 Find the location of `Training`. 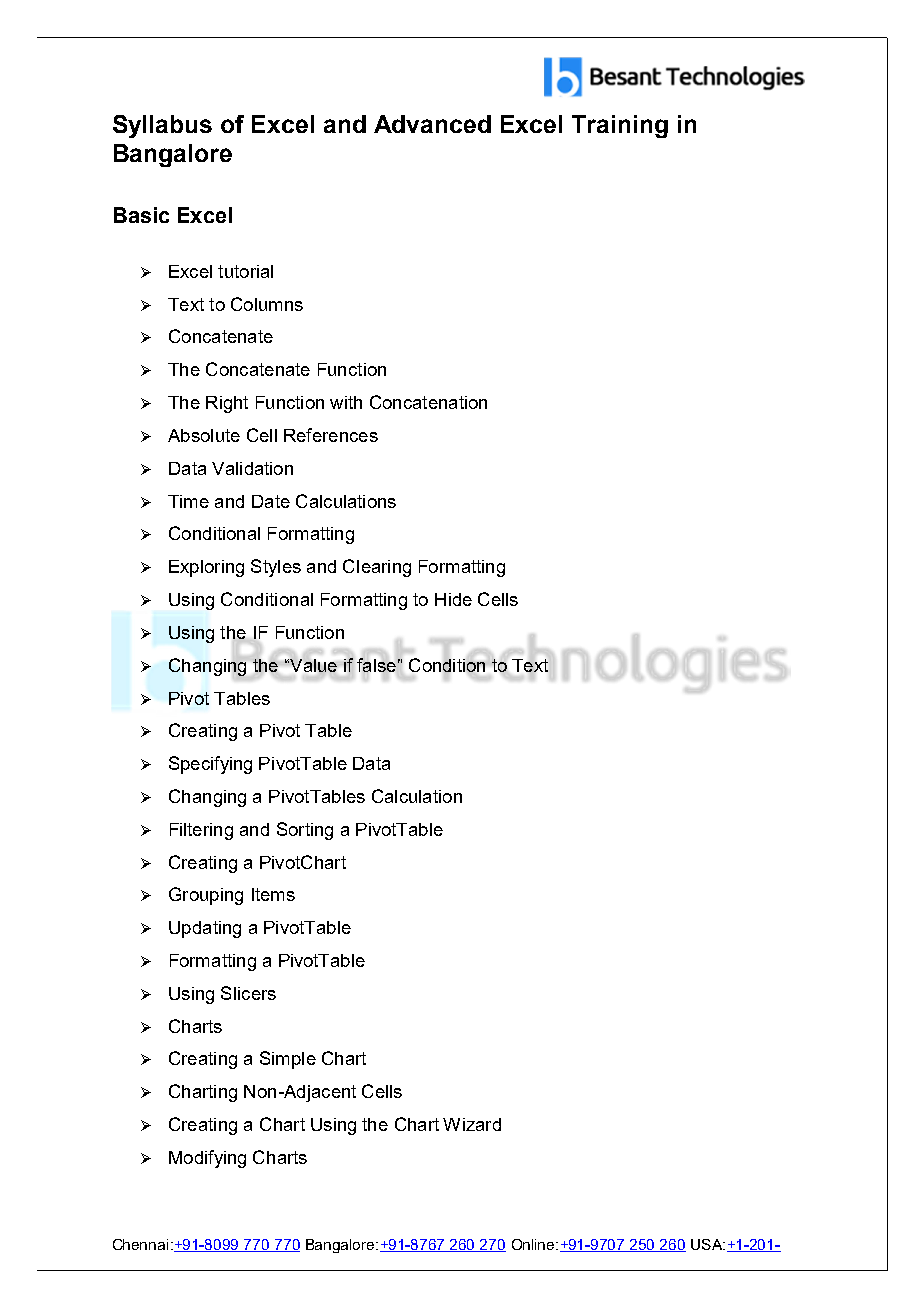

Training is located at coordinates (620, 126).
